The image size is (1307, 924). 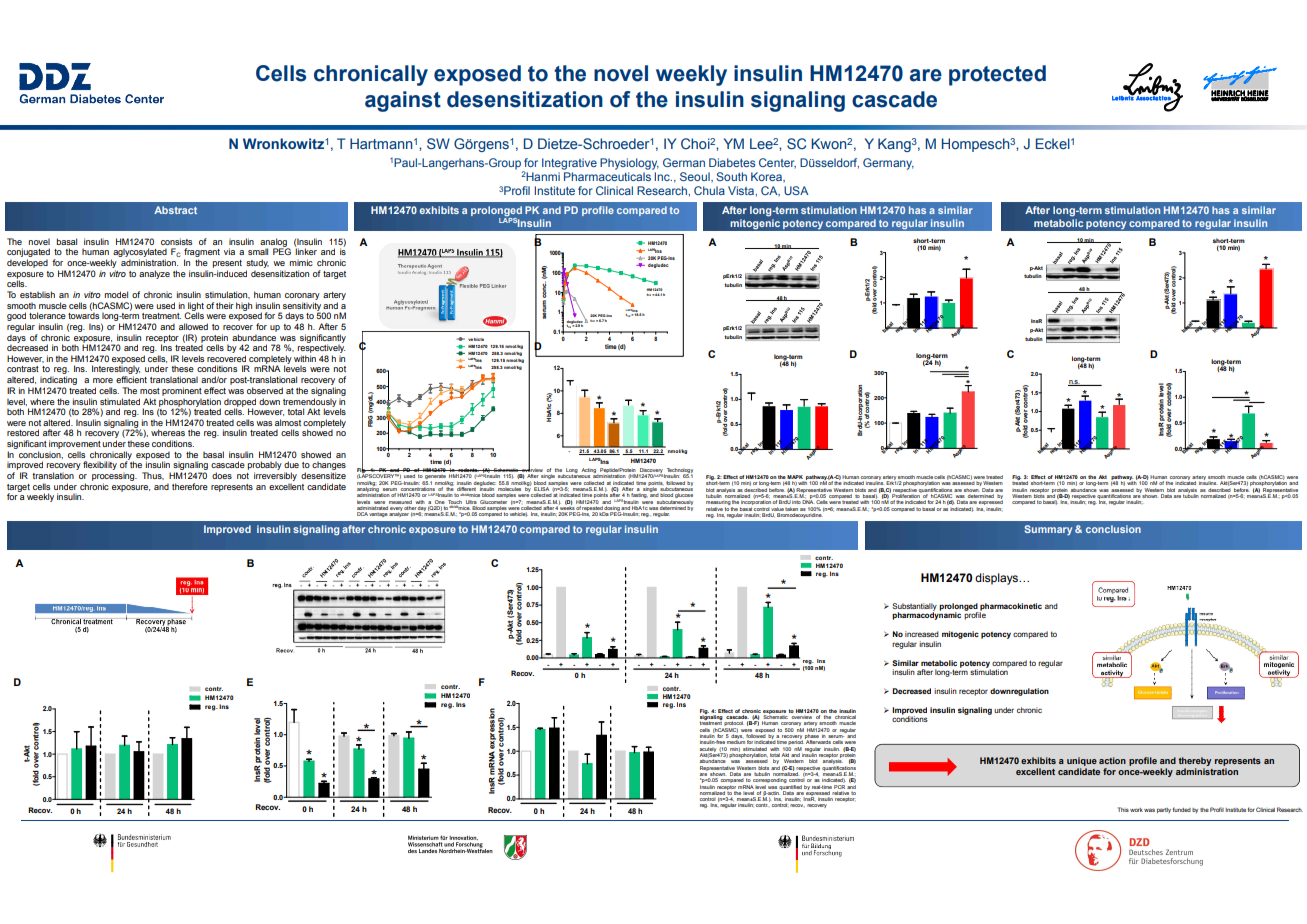 What do you see at coordinates (75, 444) in the screenshot?
I see `improvement` at bounding box center [75, 444].
